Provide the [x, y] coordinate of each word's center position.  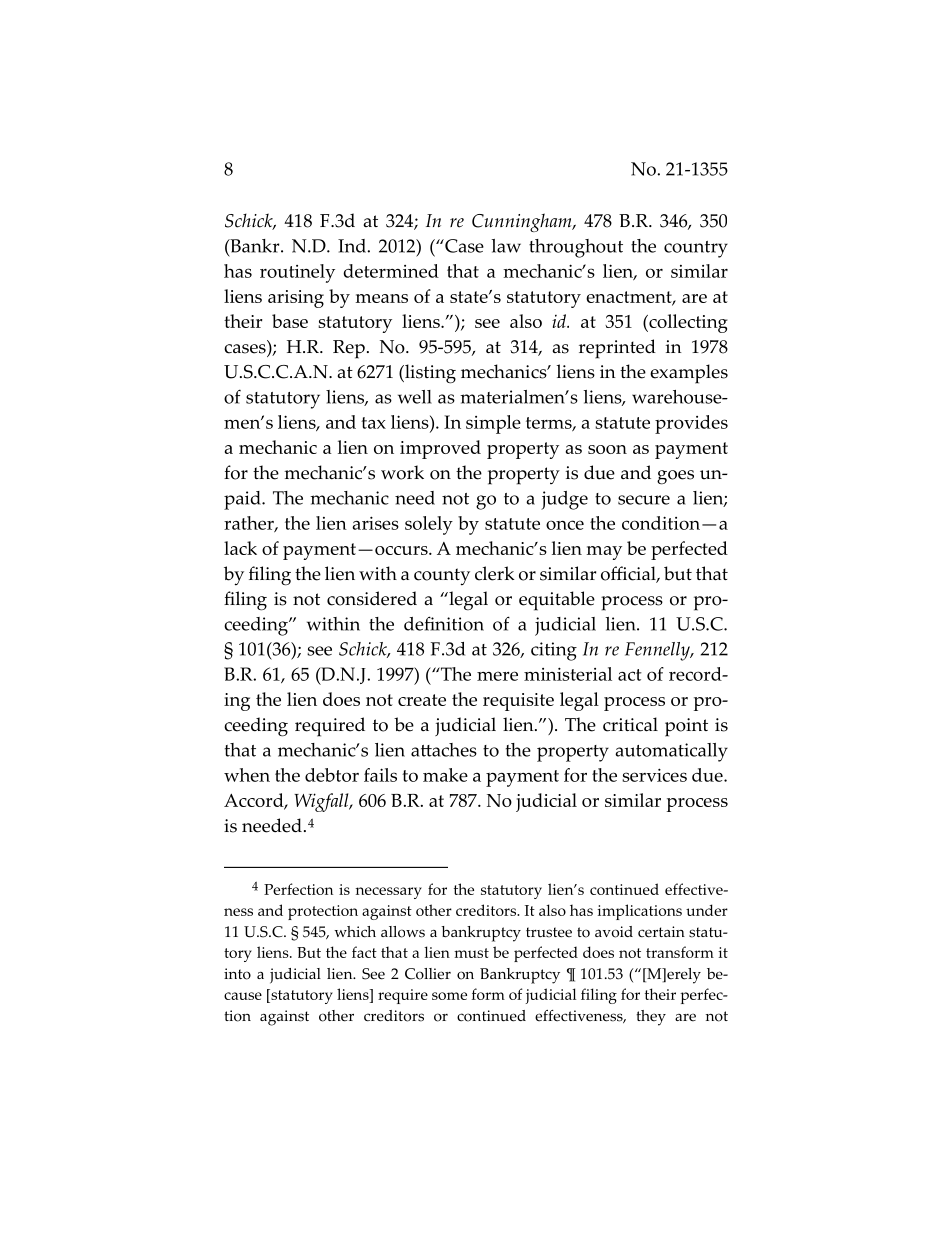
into [237, 974]
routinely [297, 273]
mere [497, 676]
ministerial [568, 674]
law [506, 246]
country [696, 249]
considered [372, 598]
